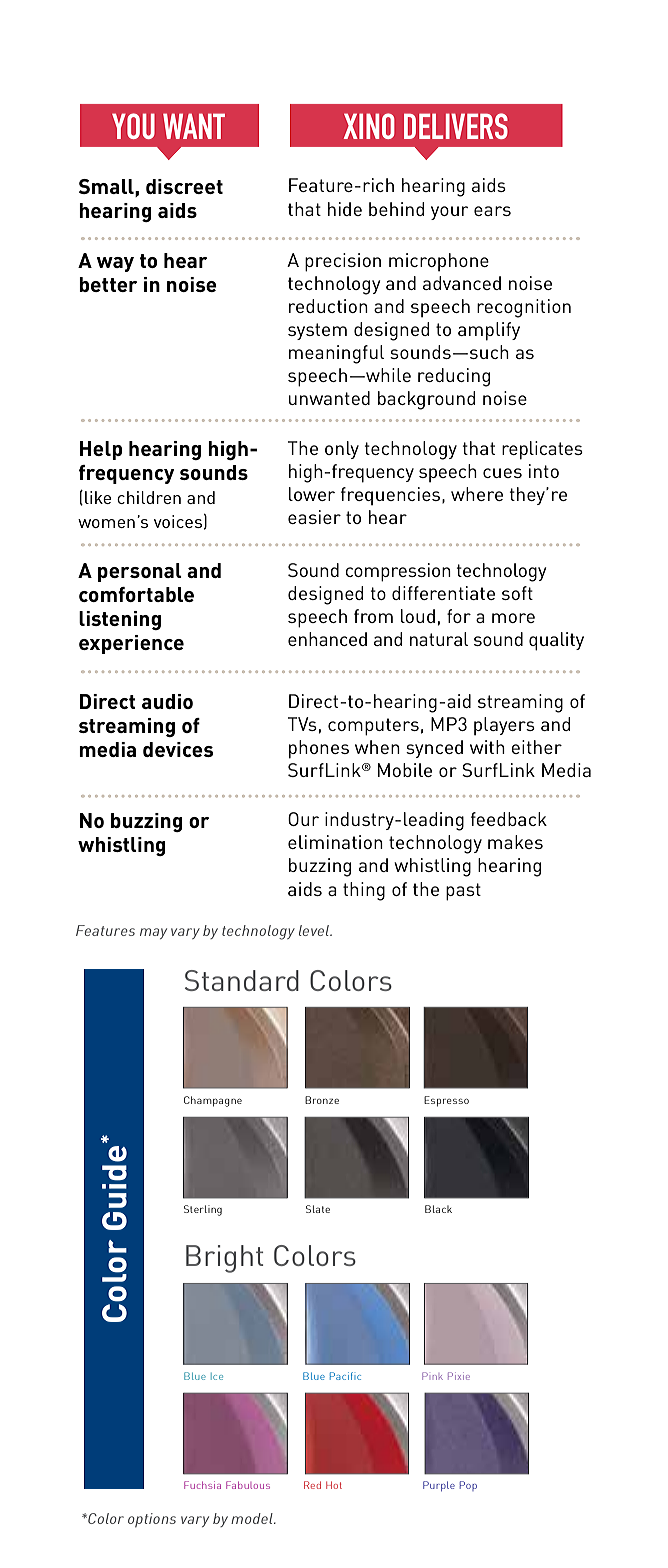 This screenshot has width=668, height=1568. I want to click on Espresso, so click(446, 1101).
